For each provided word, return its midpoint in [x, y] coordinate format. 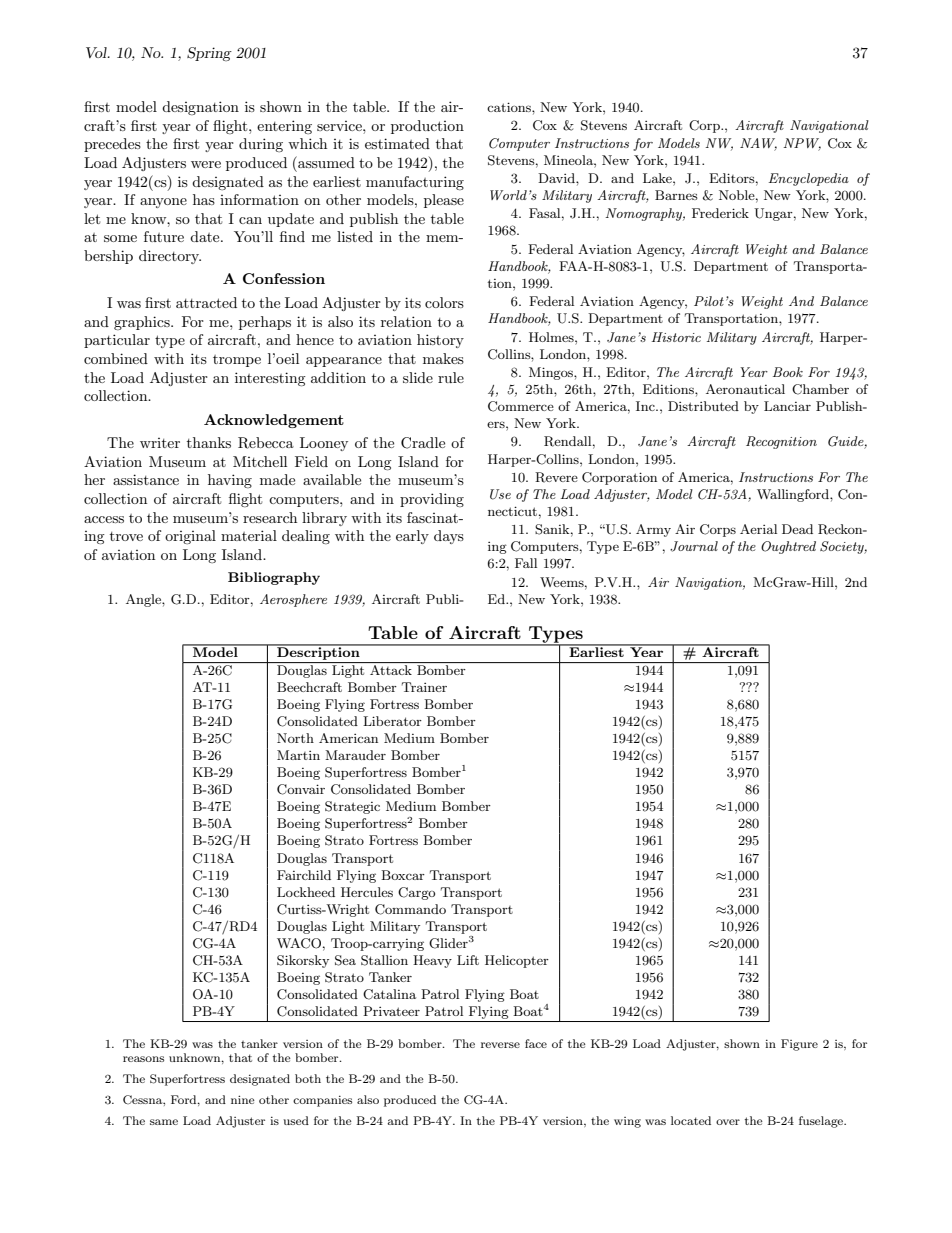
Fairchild [304, 875]
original [190, 537]
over [728, 1122]
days [449, 537]
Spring [209, 54]
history [440, 341]
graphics [143, 323]
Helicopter [517, 961]
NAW [758, 144]
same [164, 1122]
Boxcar [403, 875]
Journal [694, 546]
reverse [500, 1045]
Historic [676, 337]
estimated [397, 143]
